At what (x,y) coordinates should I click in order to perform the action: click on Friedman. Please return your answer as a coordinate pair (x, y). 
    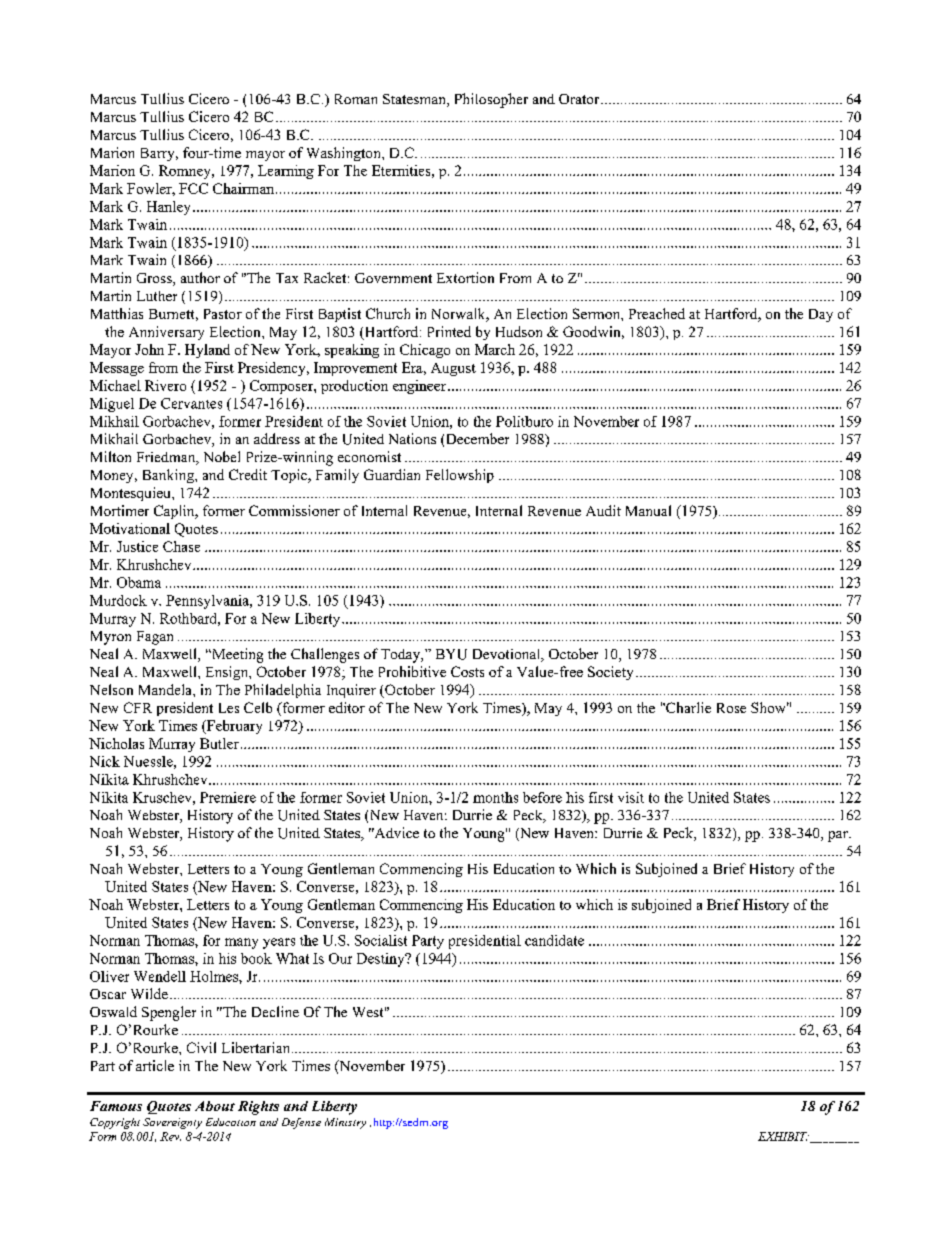
    Looking at the image, I should click on (167, 458).
